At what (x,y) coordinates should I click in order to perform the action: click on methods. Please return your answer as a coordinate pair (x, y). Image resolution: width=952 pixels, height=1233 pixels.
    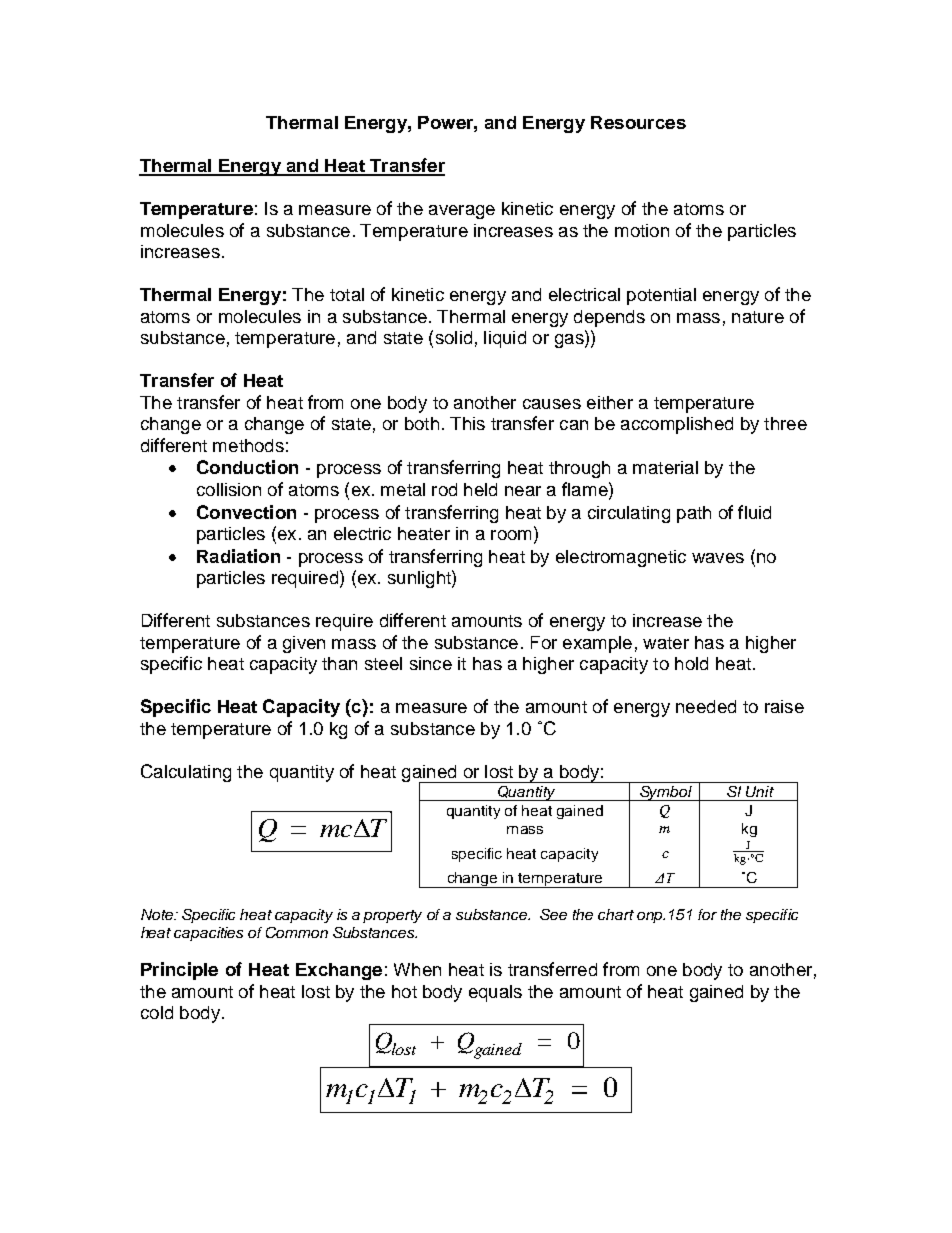
    Looking at the image, I should click on (248, 445).
